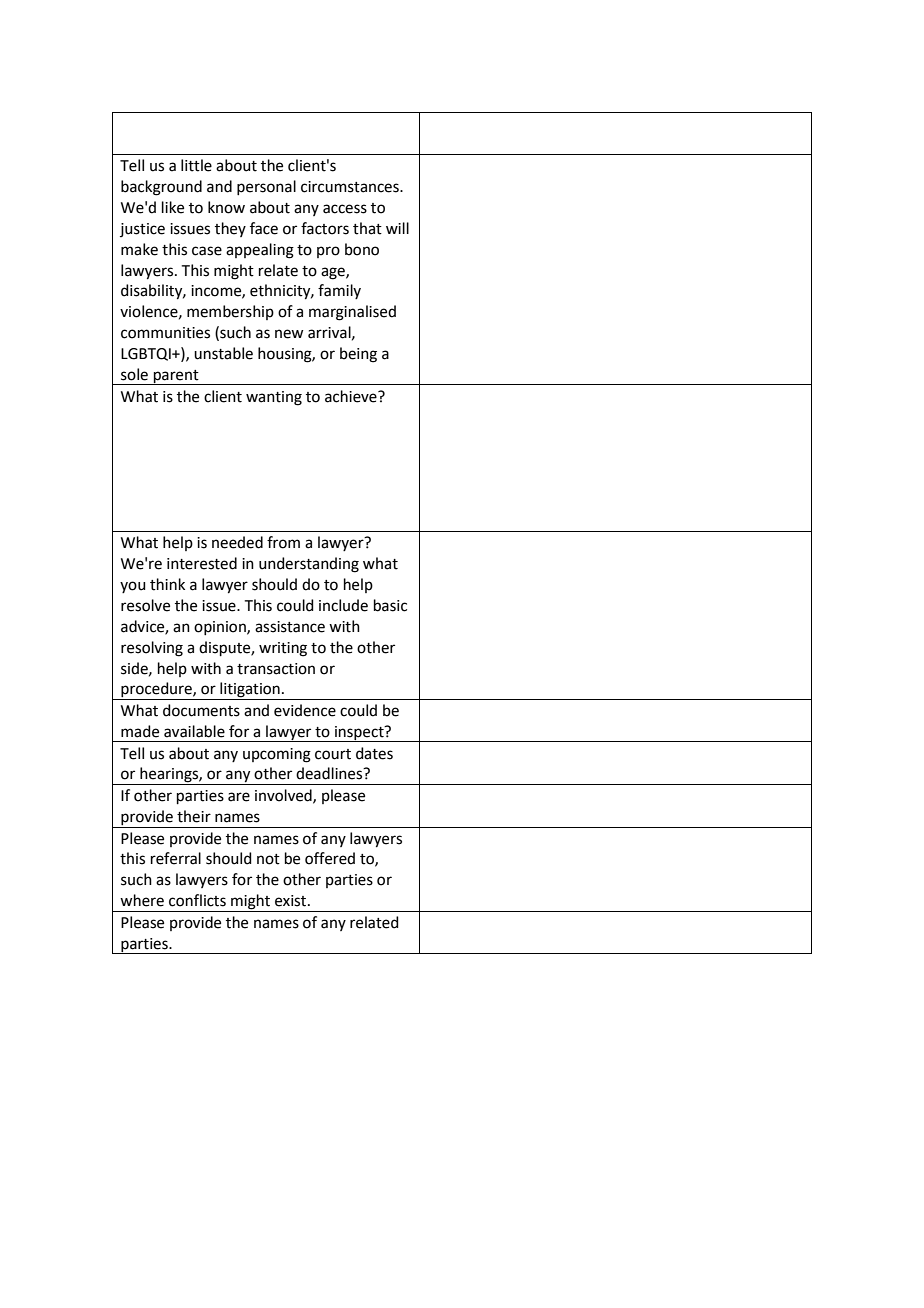  I want to click on circumstances, so click(351, 187).
